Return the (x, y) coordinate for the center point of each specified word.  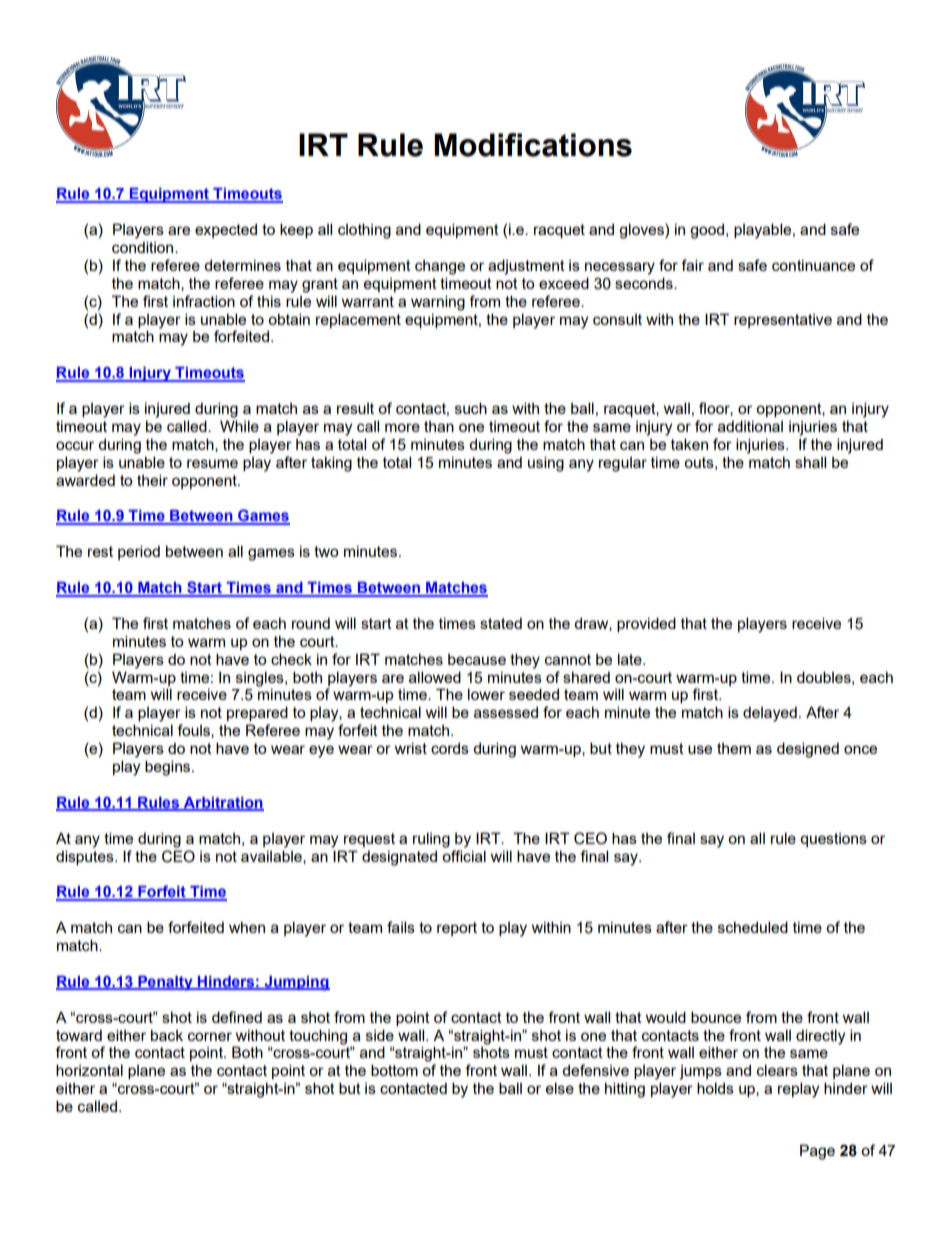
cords (450, 748)
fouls (194, 731)
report (457, 929)
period (139, 552)
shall (810, 462)
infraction (204, 301)
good (708, 231)
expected (226, 230)
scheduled (753, 927)
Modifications (533, 145)
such (471, 408)
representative (783, 321)
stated (501, 623)
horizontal (89, 1070)
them (734, 748)
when (247, 927)
